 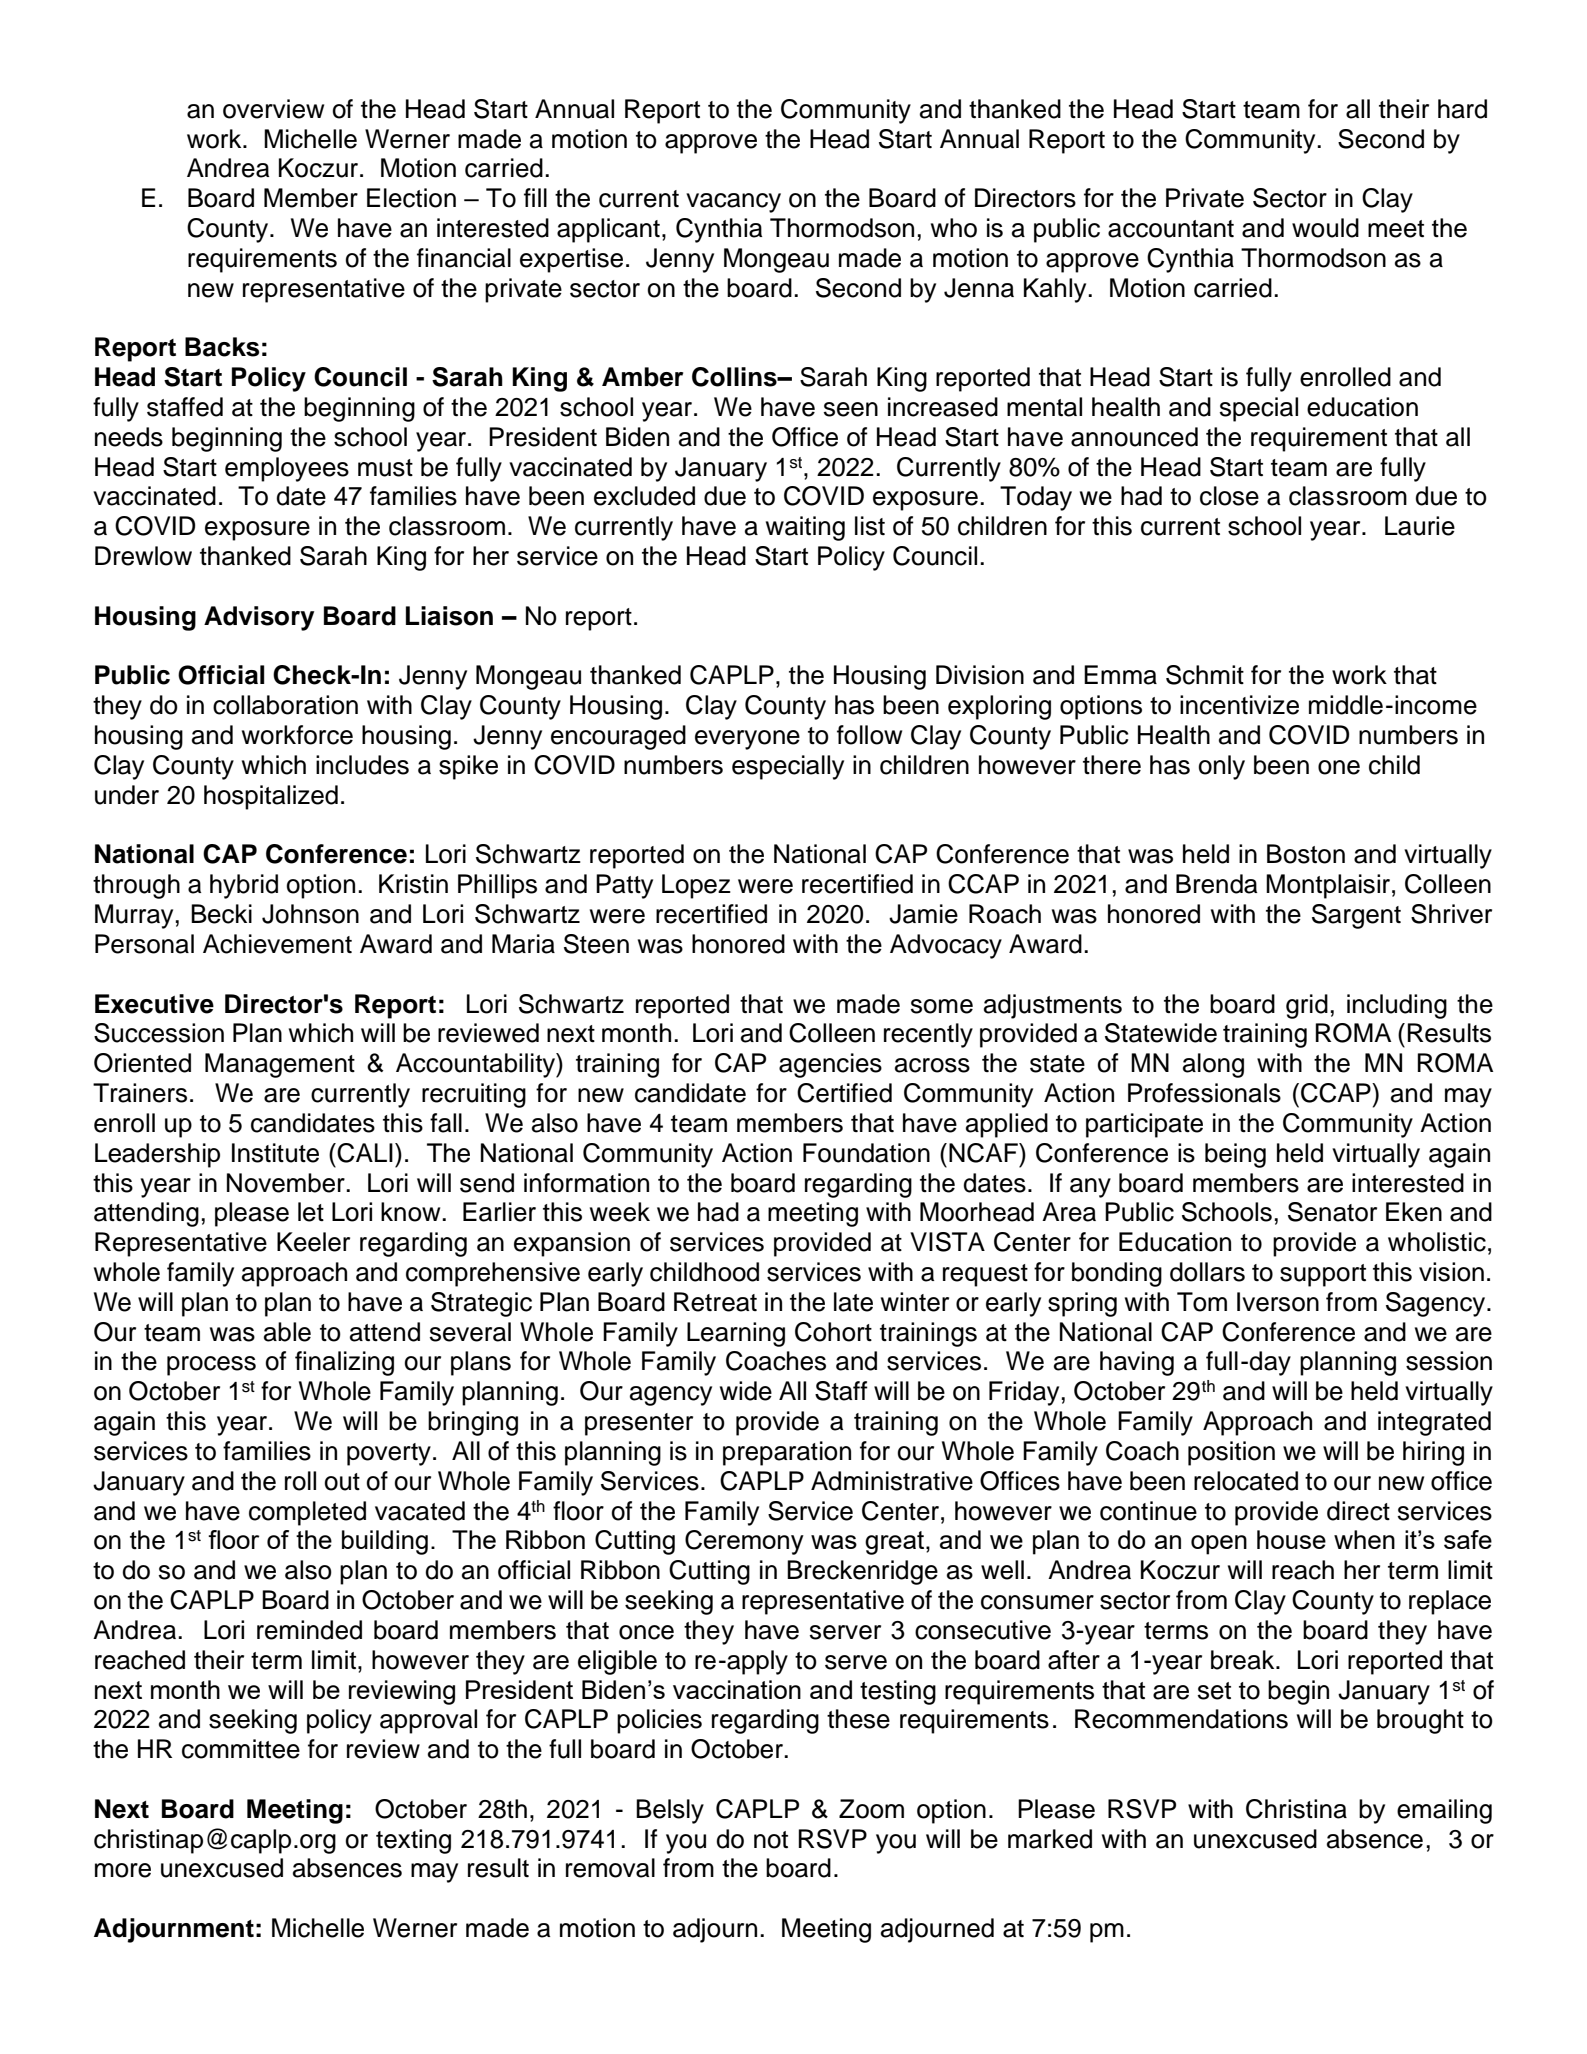 I want to click on would, so click(x=1325, y=228).
